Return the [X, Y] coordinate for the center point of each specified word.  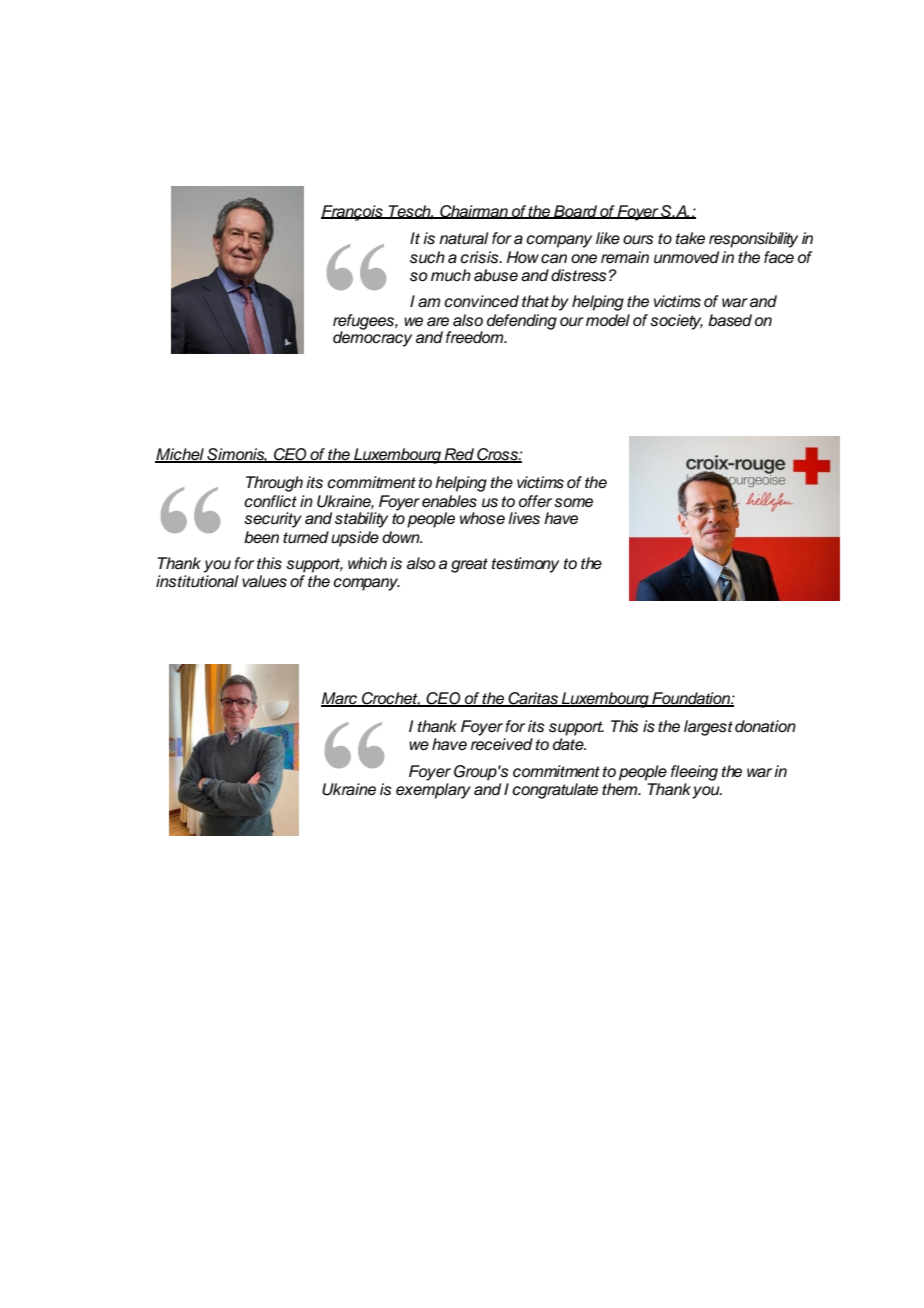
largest [708, 728]
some [573, 503]
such [427, 257]
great [469, 565]
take [690, 238]
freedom [476, 337]
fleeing [694, 773]
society [676, 322]
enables [449, 501]
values [264, 581]
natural [464, 238]
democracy [372, 338]
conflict [270, 501]
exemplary [433, 791]
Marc [340, 699]
